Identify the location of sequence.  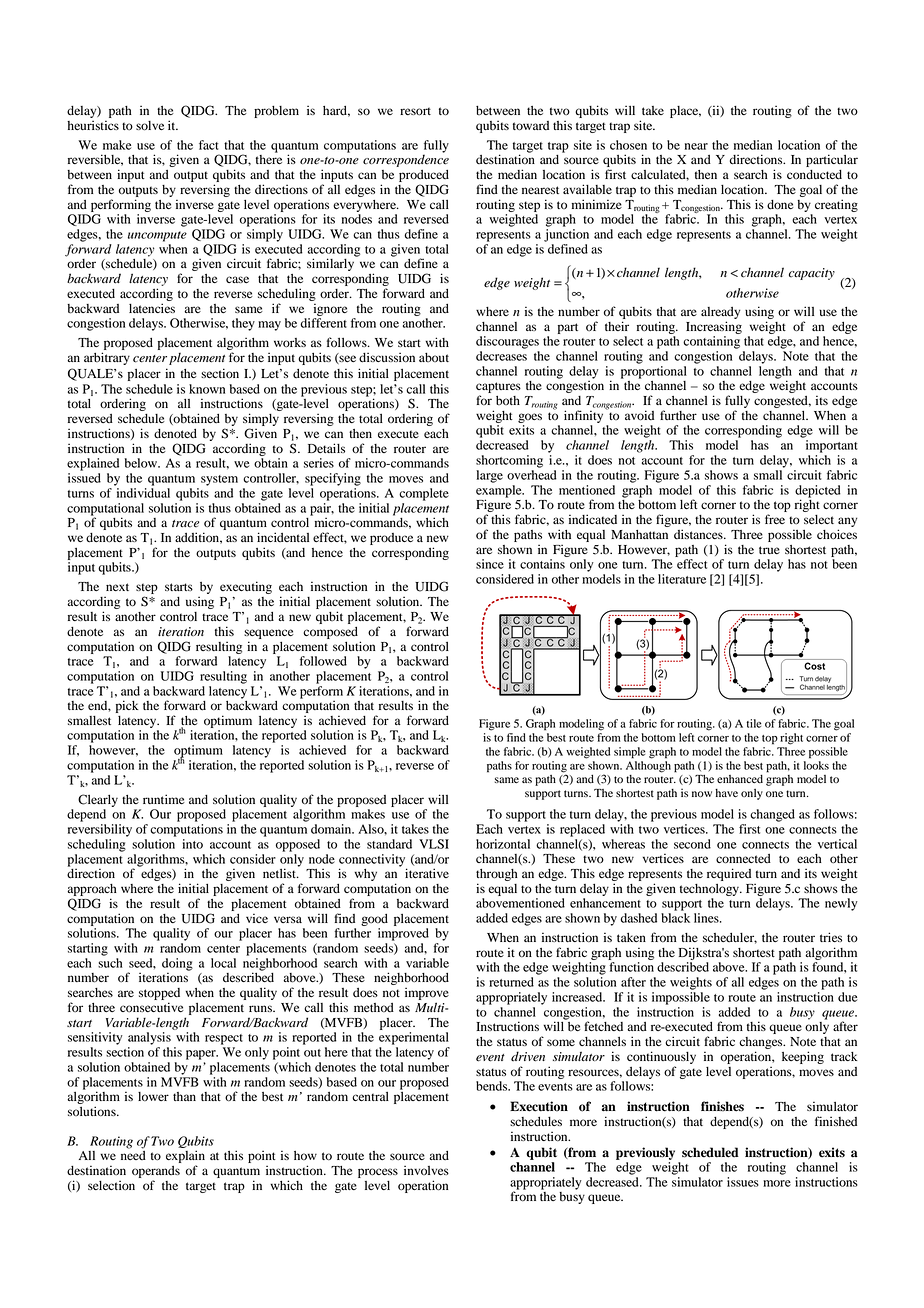
(269, 634).
